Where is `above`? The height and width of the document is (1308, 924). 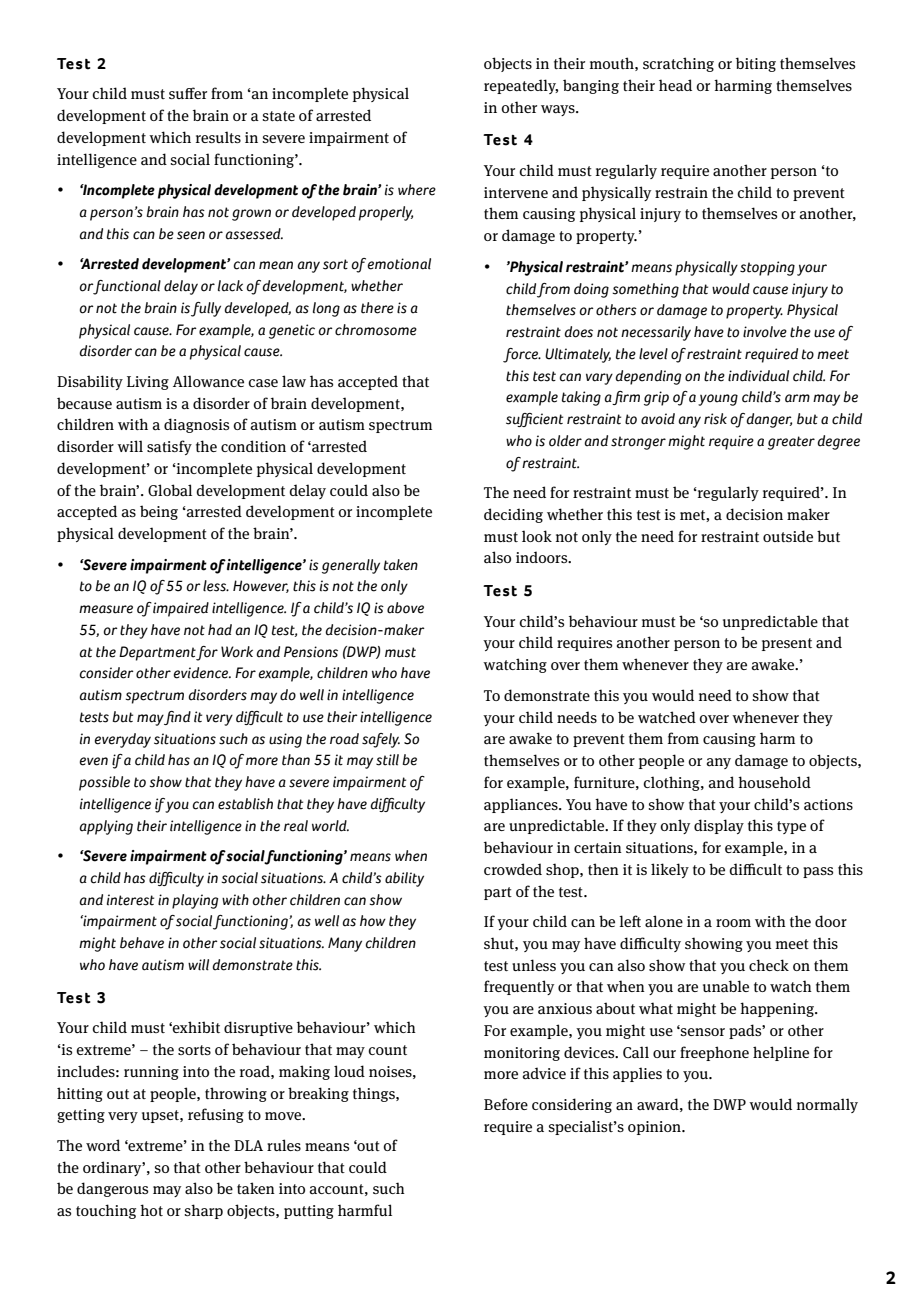 above is located at coordinates (405, 608).
